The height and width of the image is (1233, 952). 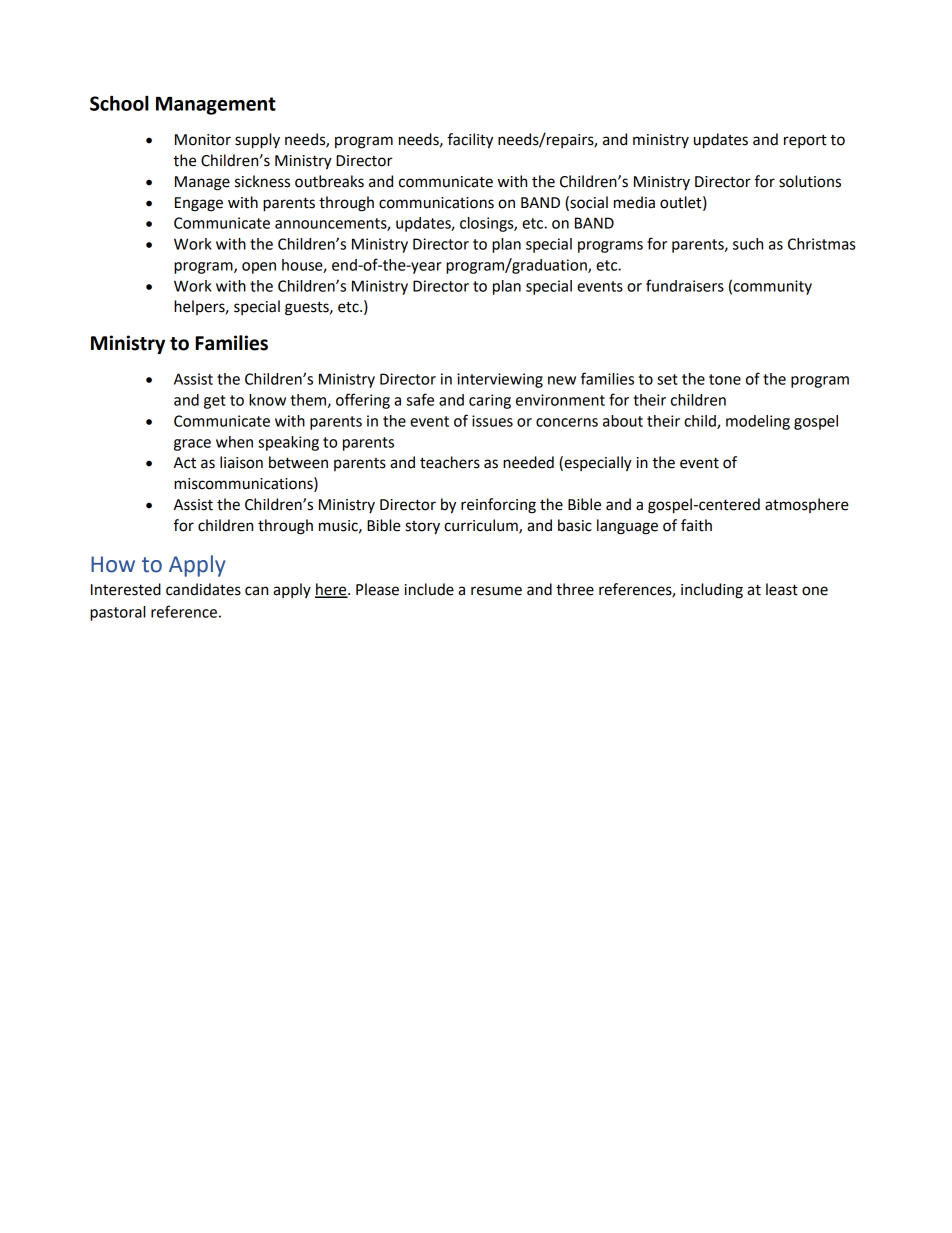 I want to click on tone, so click(x=725, y=379).
